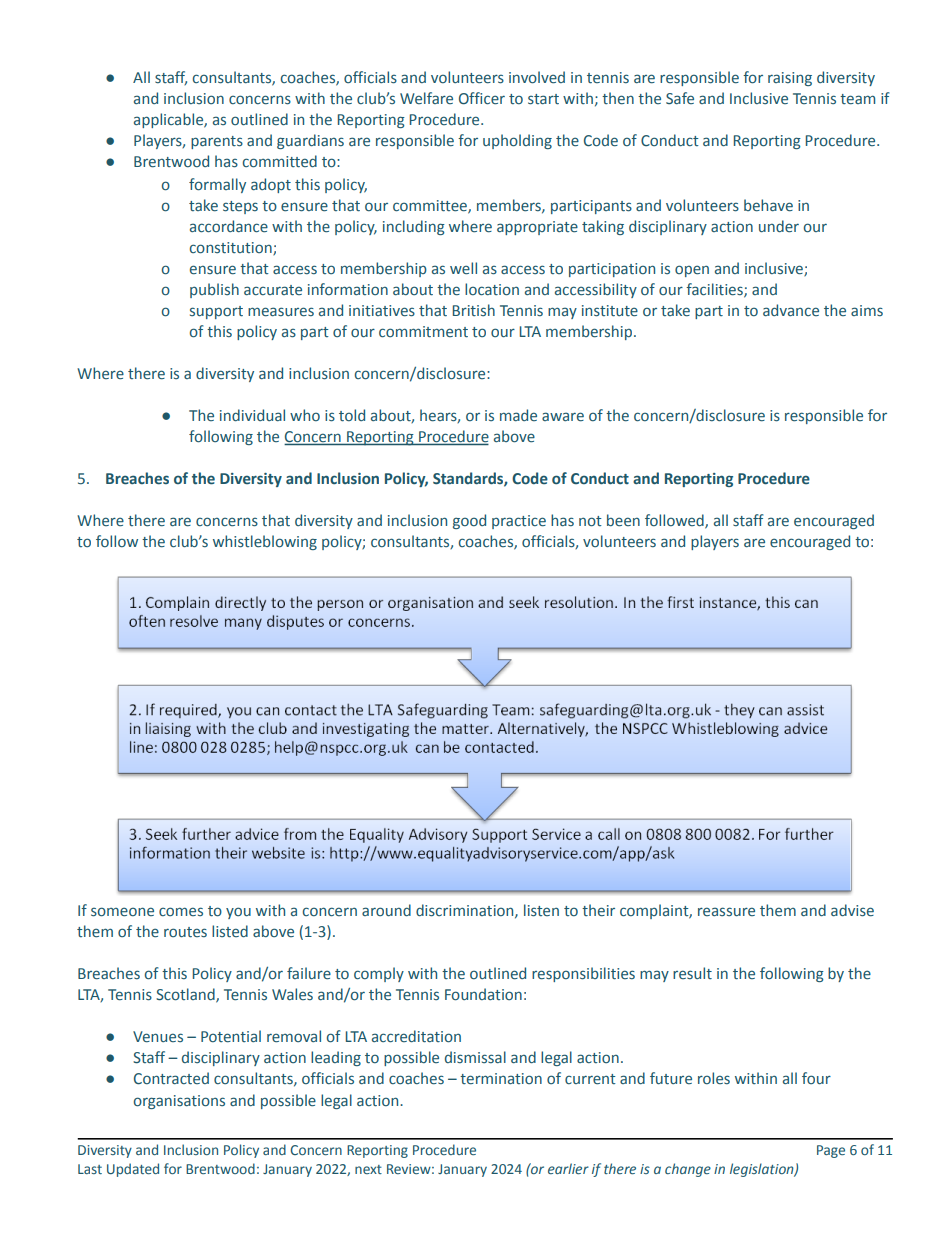 This page has width=952, height=1233. What do you see at coordinates (726, 911) in the page?
I see `reassure` at bounding box center [726, 911].
